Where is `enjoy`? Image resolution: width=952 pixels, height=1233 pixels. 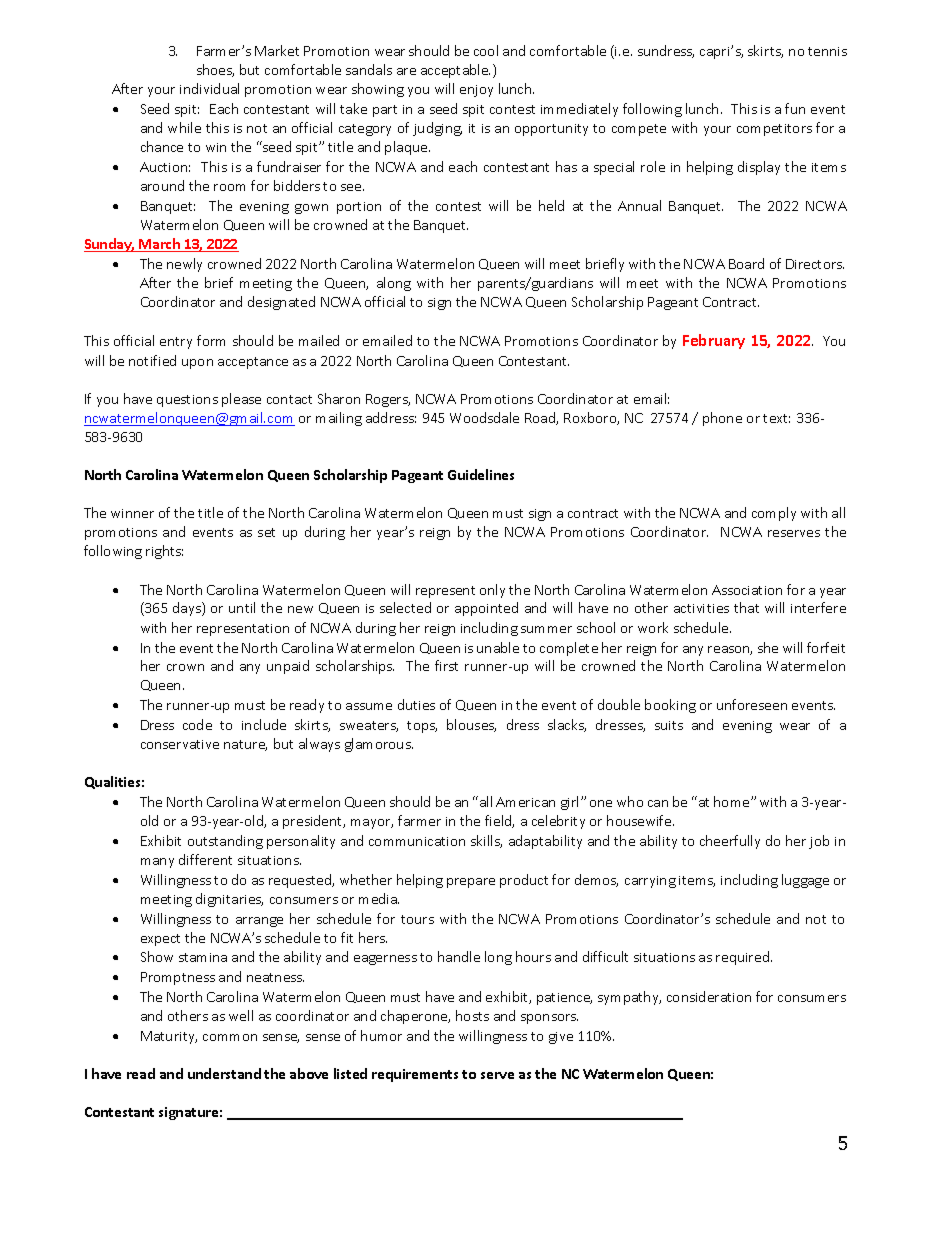
enjoy is located at coordinates (476, 91).
